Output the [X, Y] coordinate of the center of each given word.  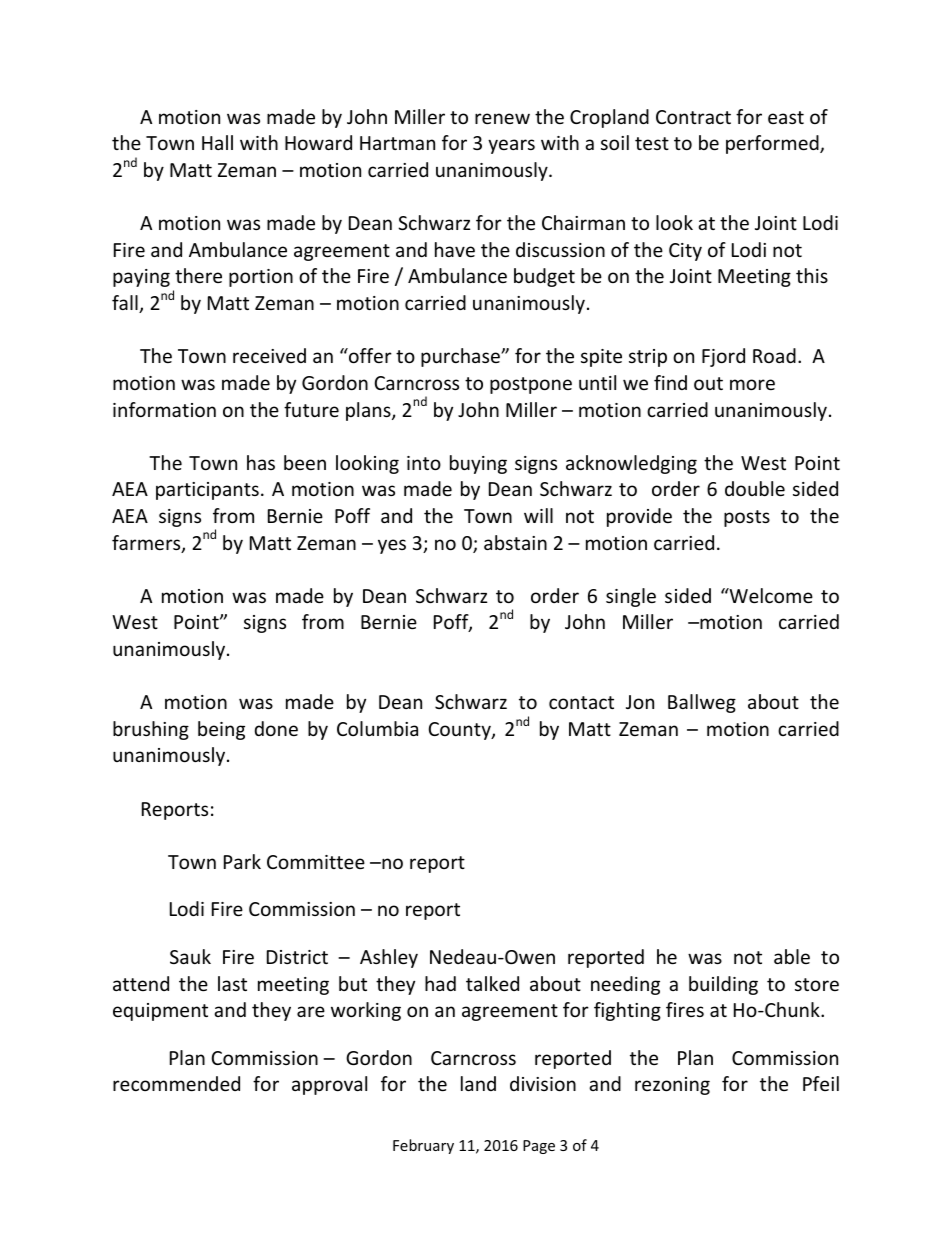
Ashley [389, 958]
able [792, 956]
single [631, 597]
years [511, 146]
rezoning [672, 1086]
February [423, 1146]
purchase [461, 357]
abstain [515, 542]
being [221, 730]
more [752, 384]
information [164, 409]
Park [242, 861]
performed [773, 144]
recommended [176, 1083]
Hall [217, 142]
